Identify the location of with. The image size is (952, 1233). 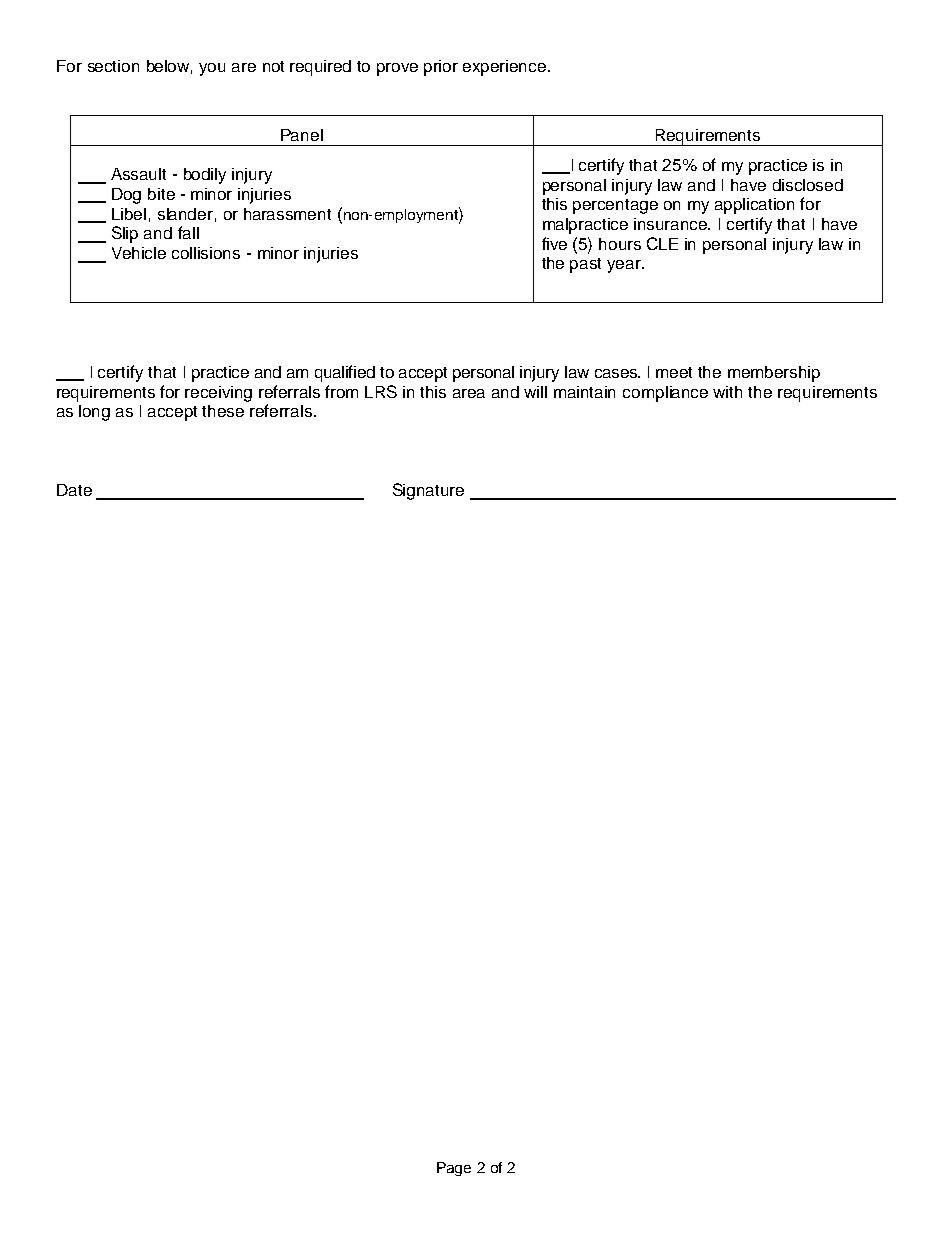
(727, 392).
